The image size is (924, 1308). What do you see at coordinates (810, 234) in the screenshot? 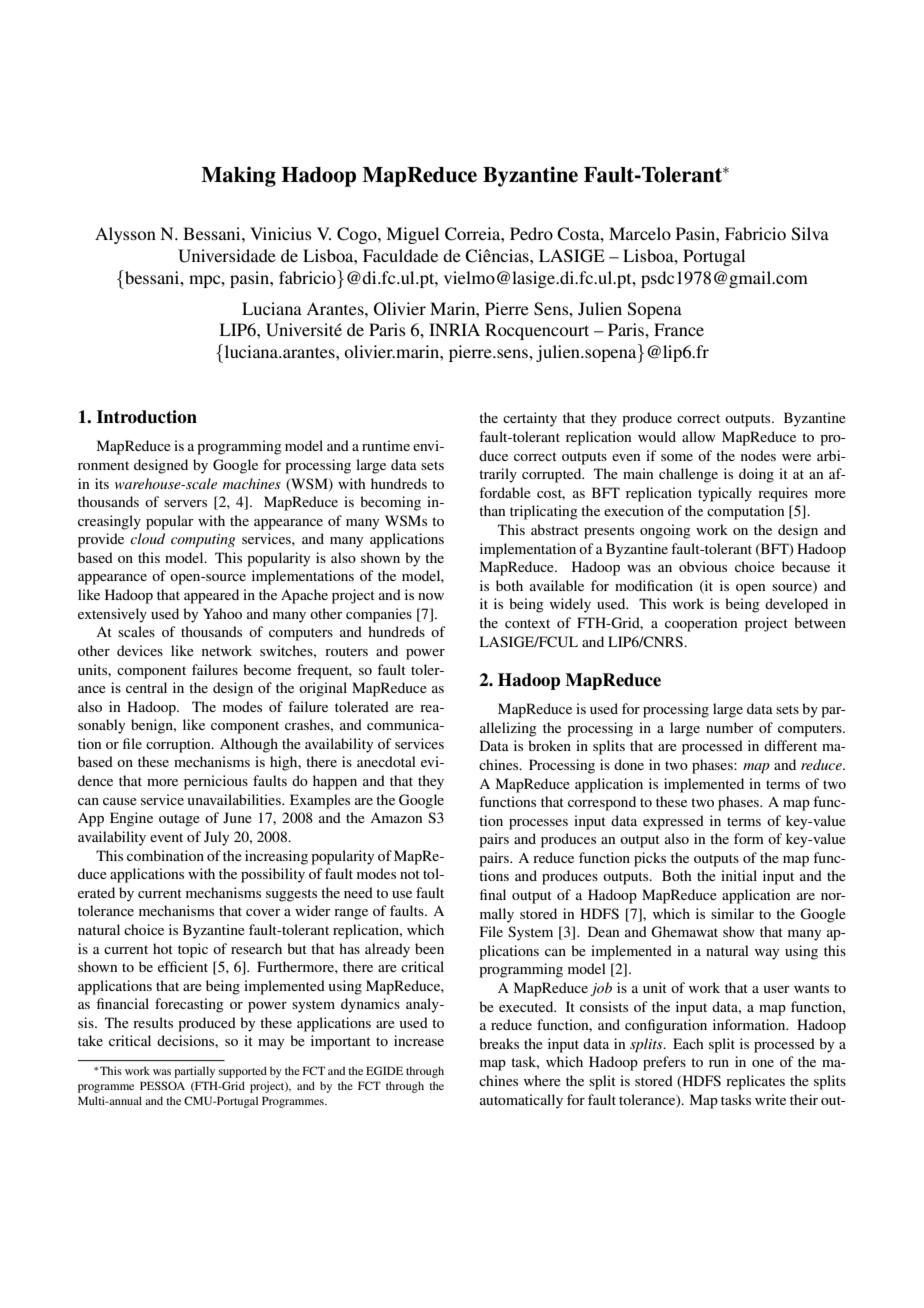
I see `Silva` at bounding box center [810, 234].
